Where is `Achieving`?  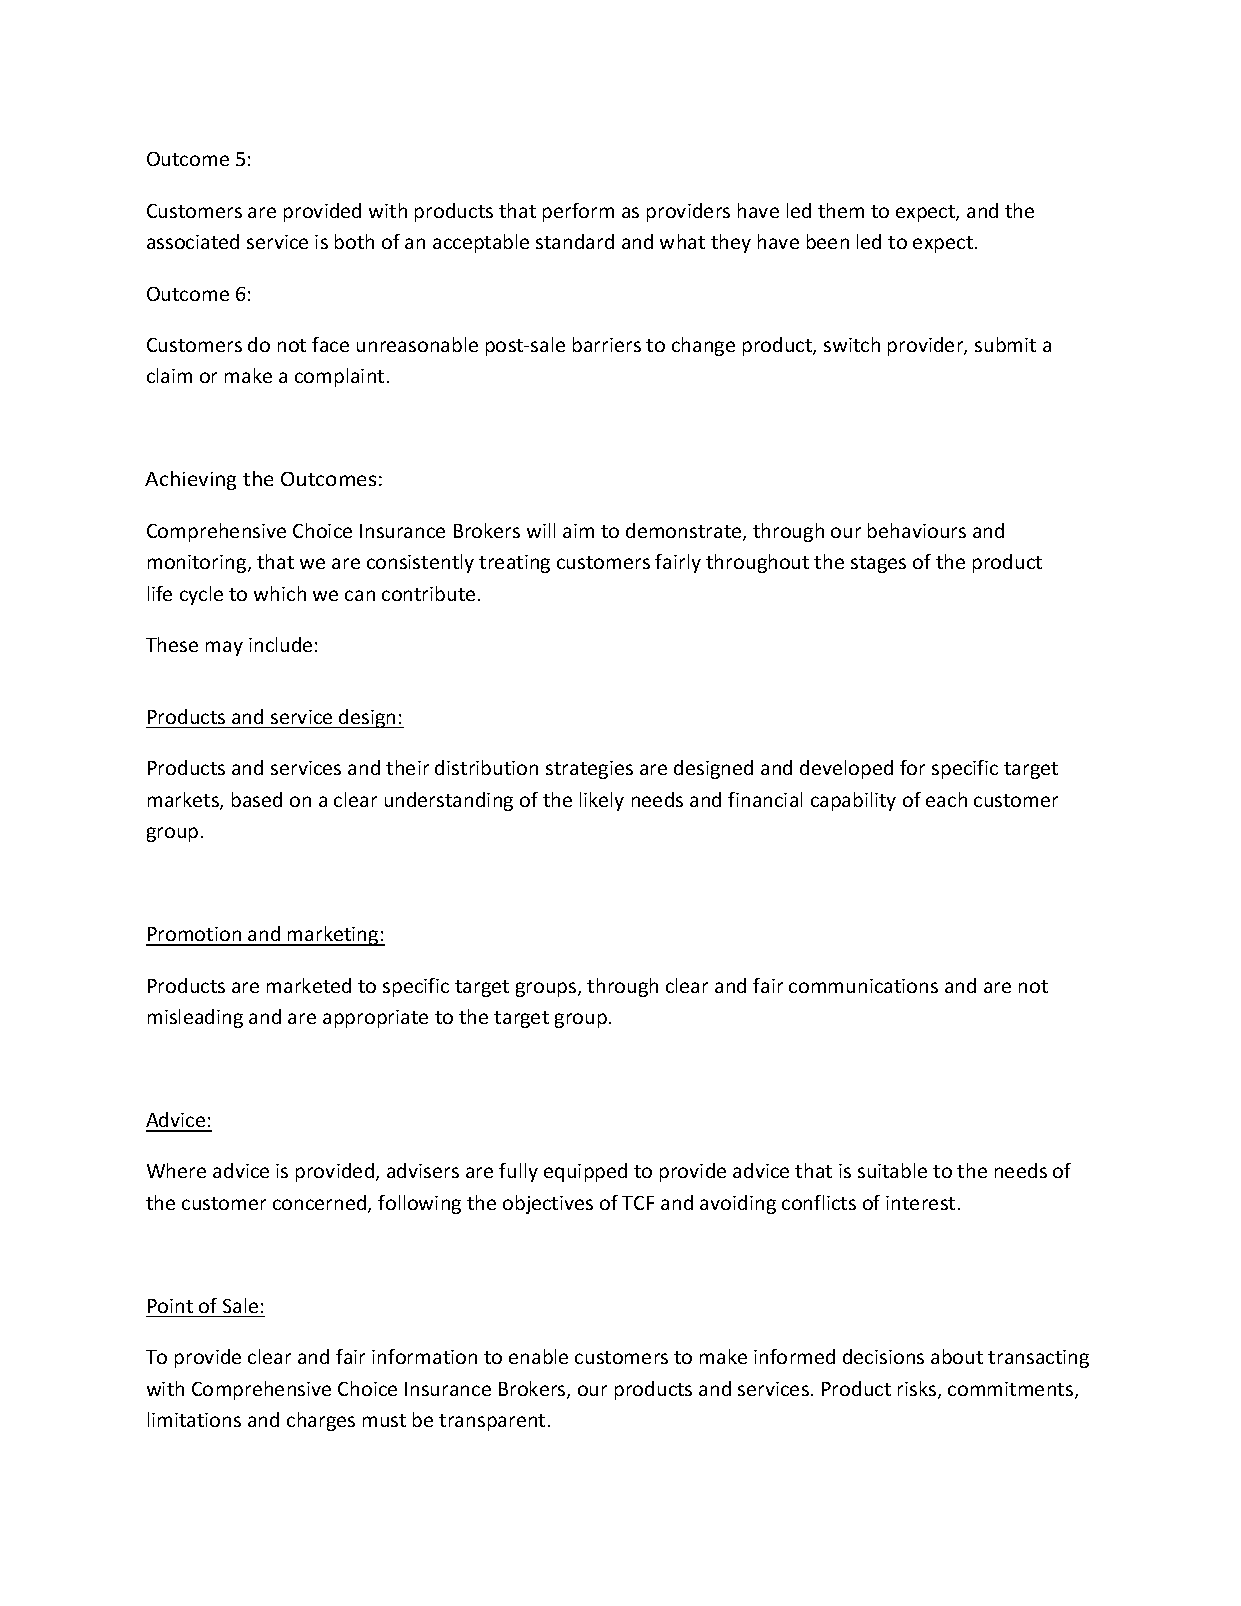 Achieving is located at coordinates (190, 480).
